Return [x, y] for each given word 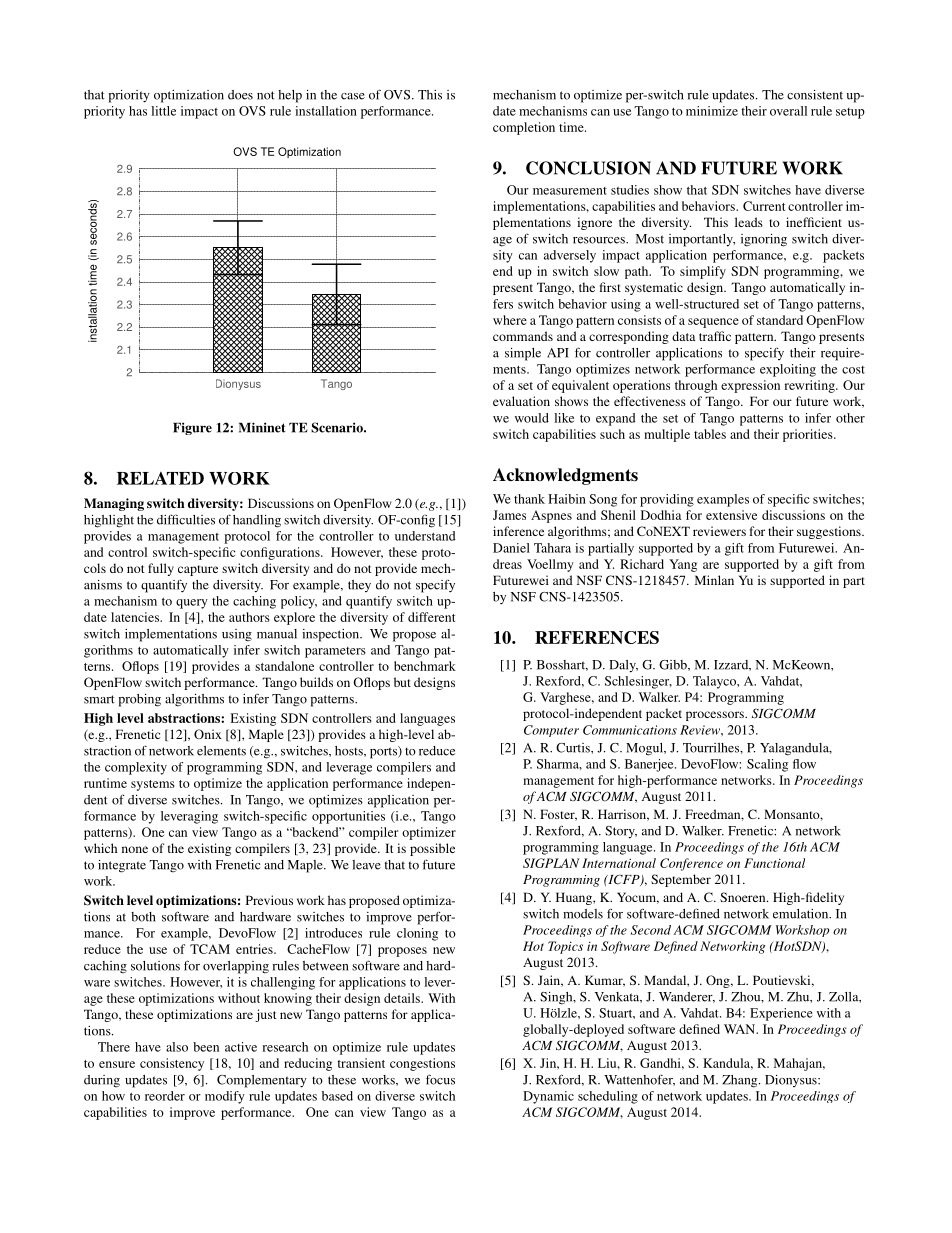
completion [524, 128]
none [135, 849]
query [192, 604]
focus [440, 1079]
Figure [192, 428]
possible [432, 849]
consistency [172, 1064]
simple [523, 354]
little [163, 111]
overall [788, 111]
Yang [683, 565]
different [431, 617]
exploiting [788, 370]
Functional [774, 863]
